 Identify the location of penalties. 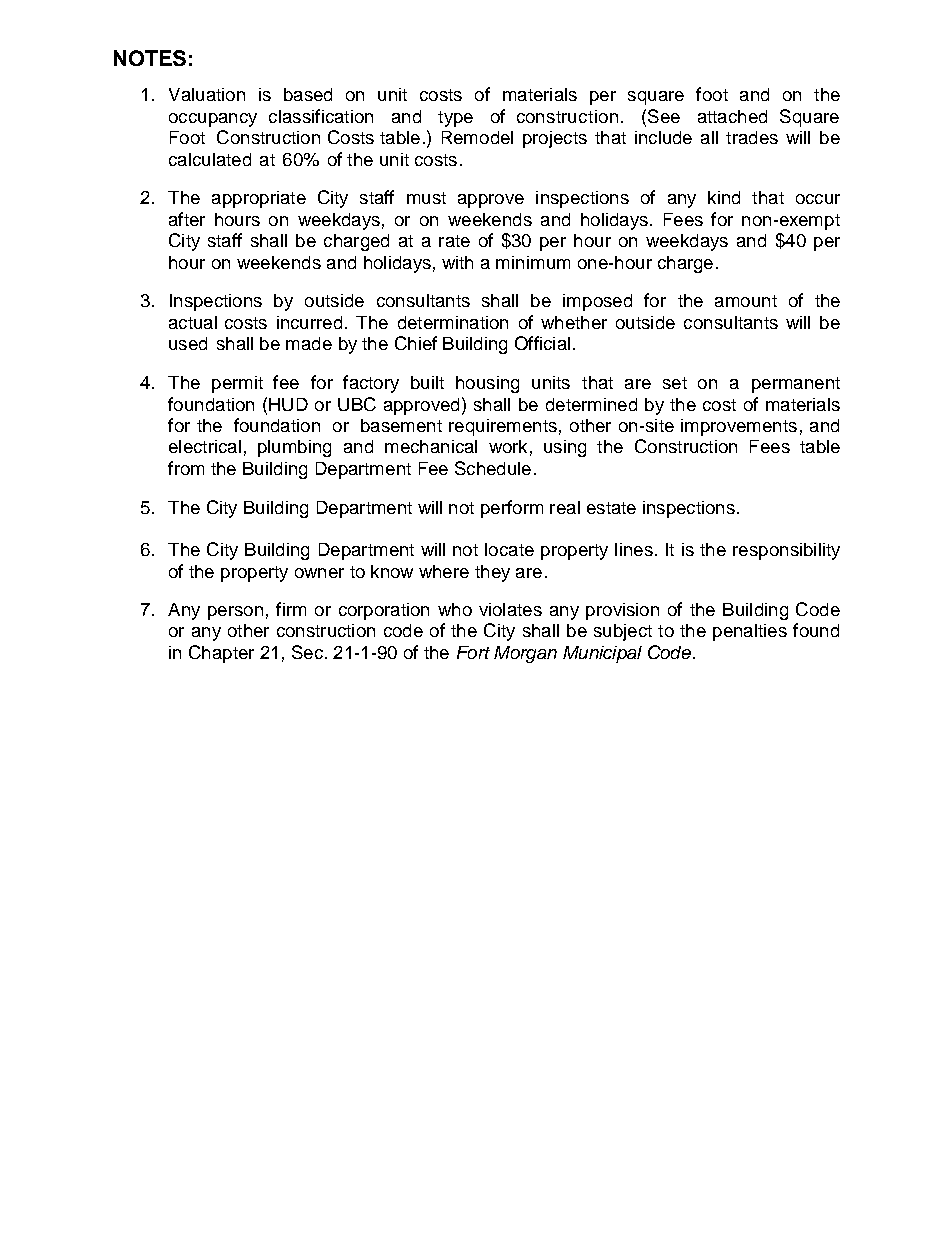
(750, 632).
